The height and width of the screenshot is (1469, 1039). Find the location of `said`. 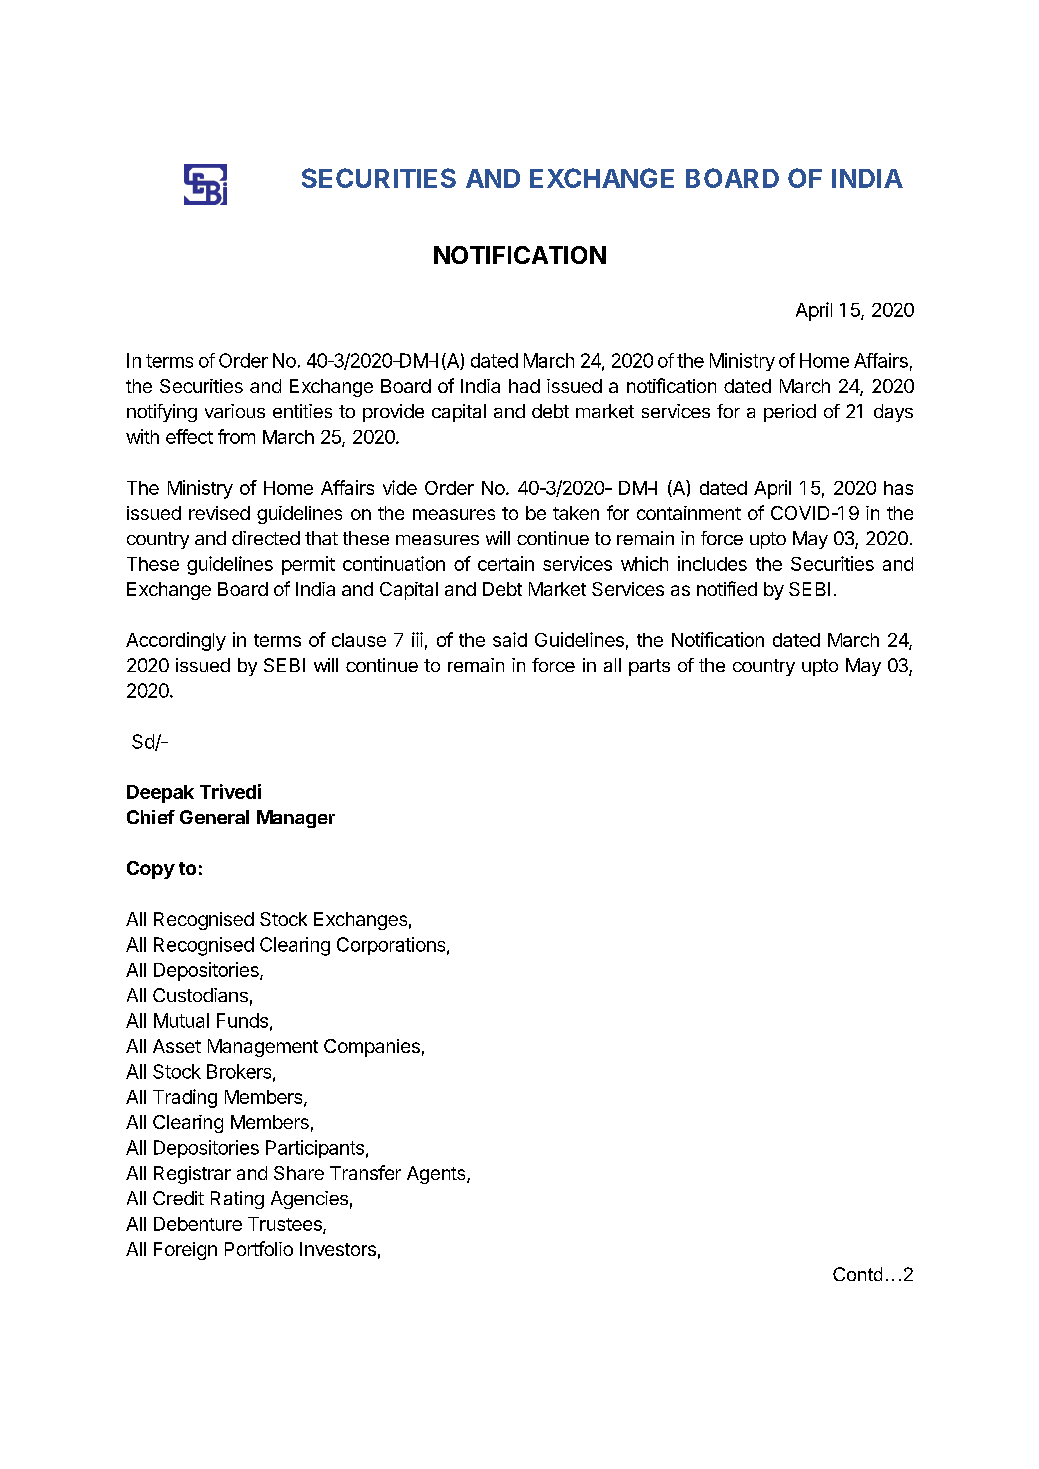

said is located at coordinates (510, 639).
